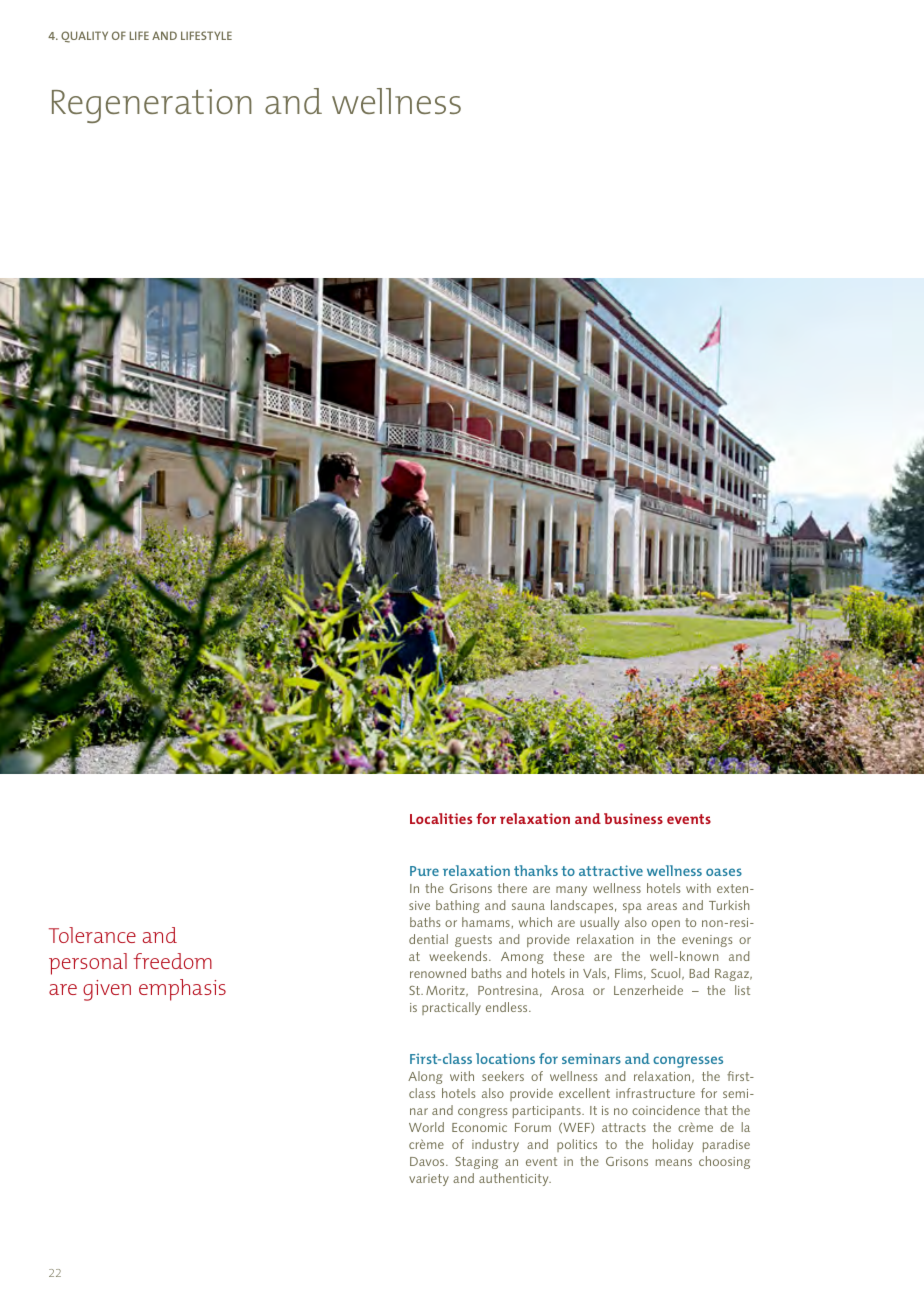 This screenshot has width=924, height=1308. Describe the element at coordinates (611, 870) in the screenshot. I see `attractive` at that location.
